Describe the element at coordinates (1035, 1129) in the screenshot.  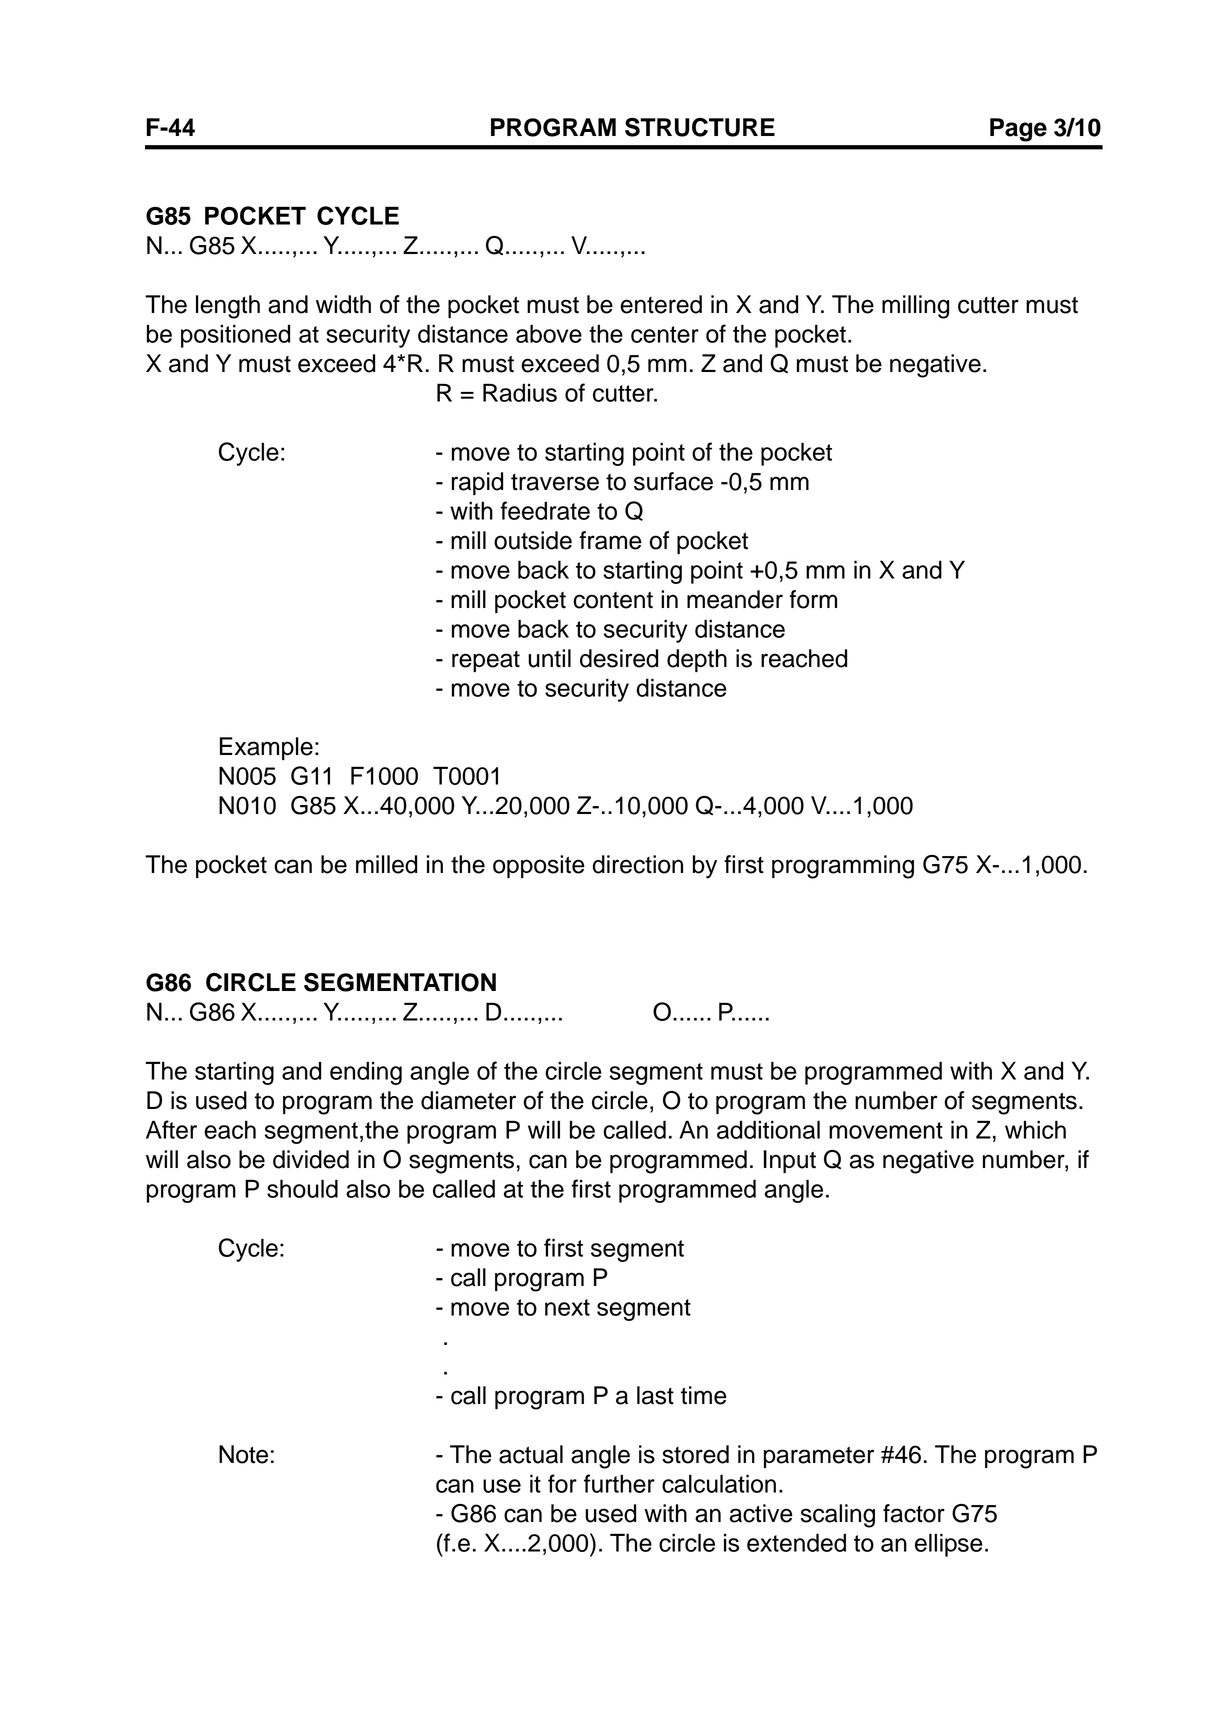
I see `which` at that location.
